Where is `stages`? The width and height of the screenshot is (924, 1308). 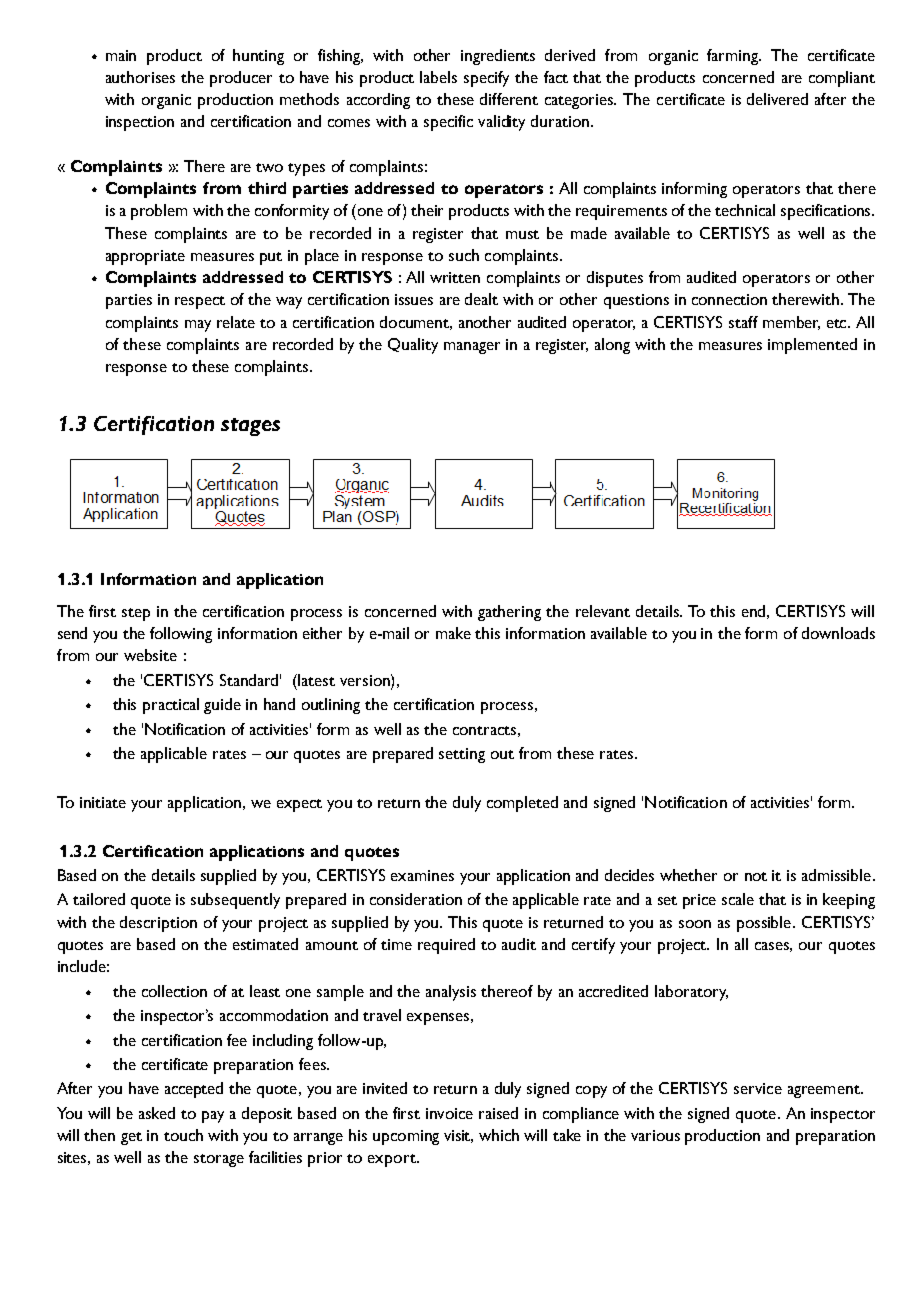
stages is located at coordinates (250, 427).
